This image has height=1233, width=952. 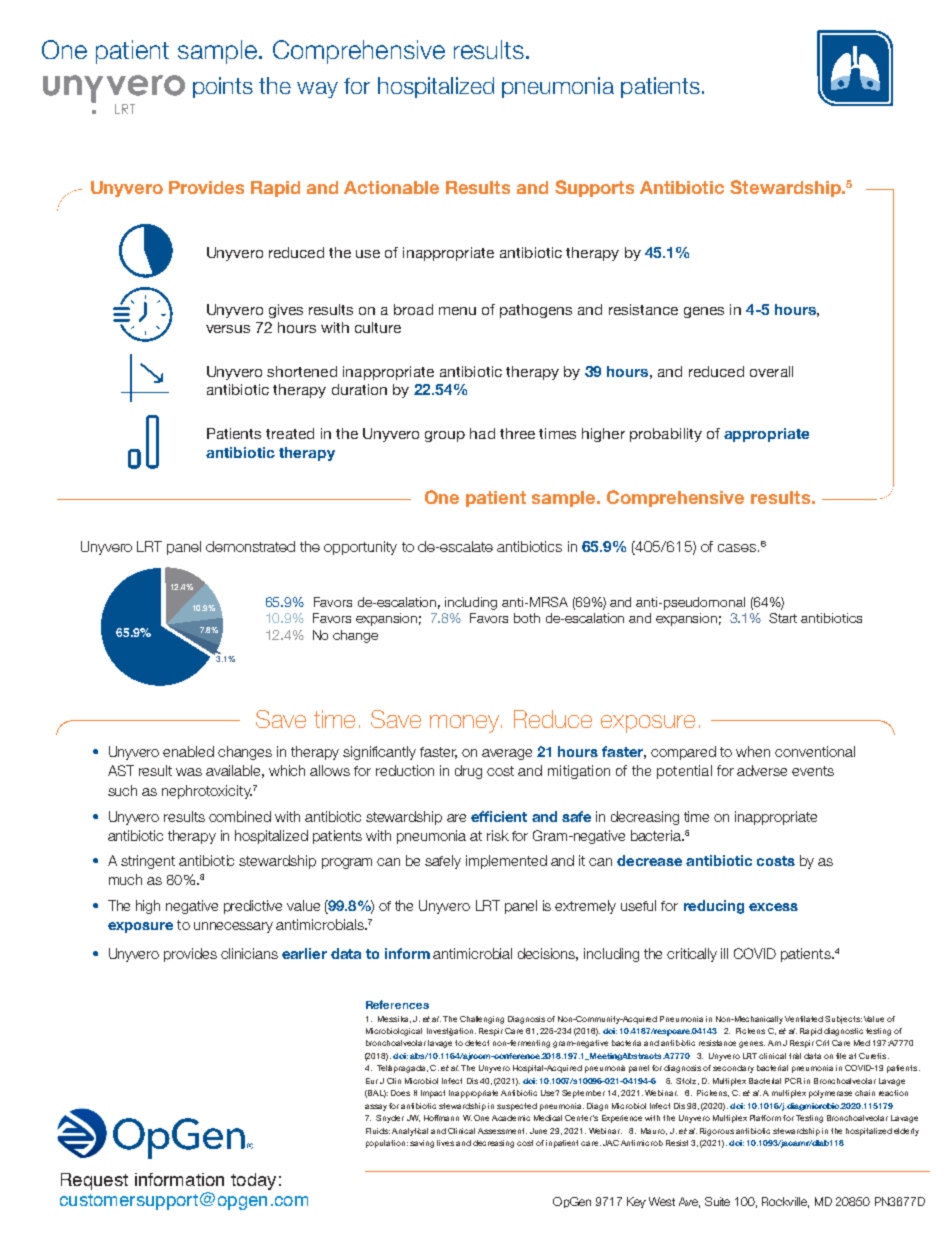 I want to click on three, so click(x=517, y=433).
